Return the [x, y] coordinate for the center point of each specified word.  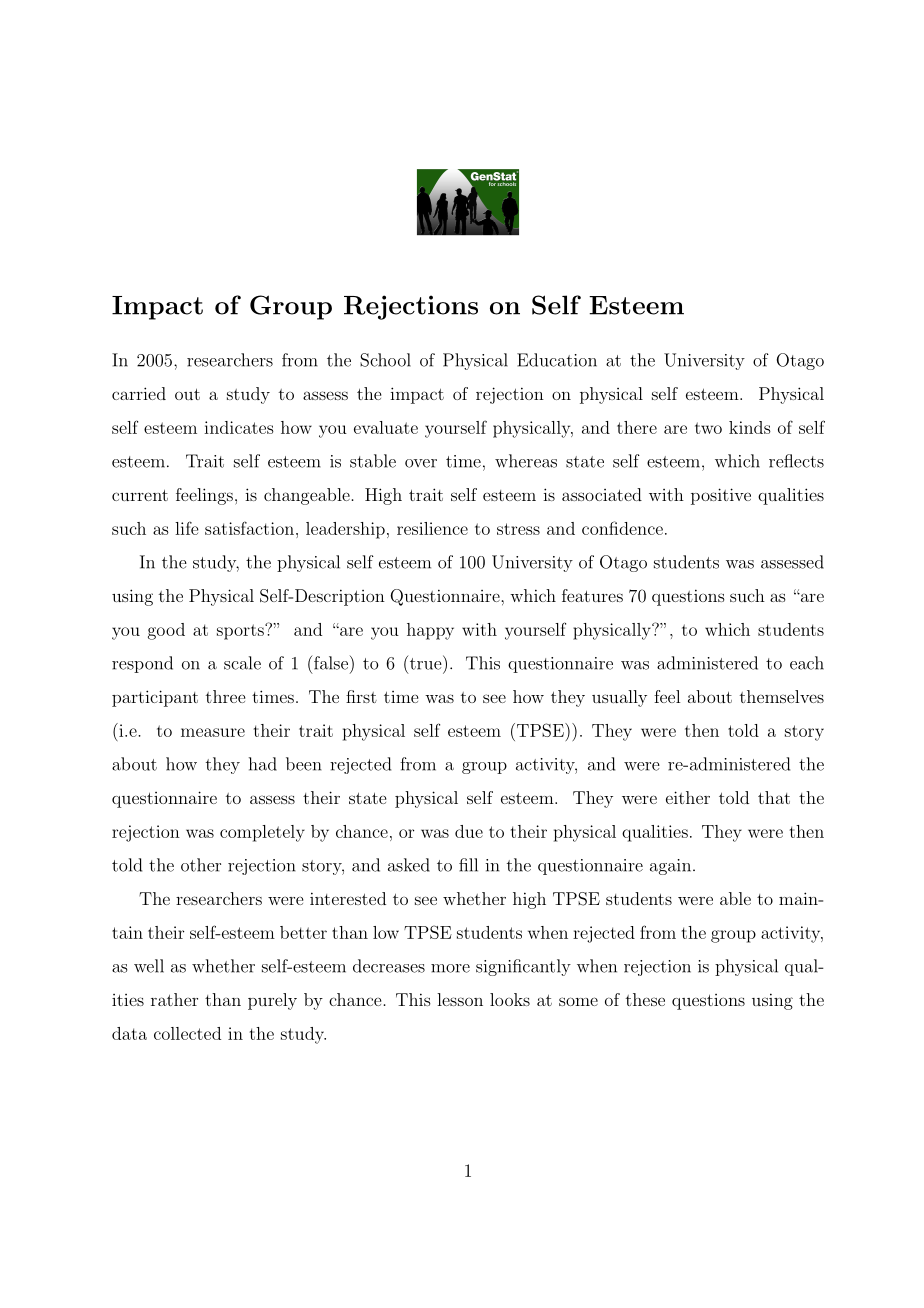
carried [139, 393]
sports [241, 632]
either [688, 797]
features [592, 595]
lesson [460, 999]
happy [430, 631]
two [708, 428]
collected [187, 1033]
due [469, 831]
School [385, 360]
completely [262, 833]
